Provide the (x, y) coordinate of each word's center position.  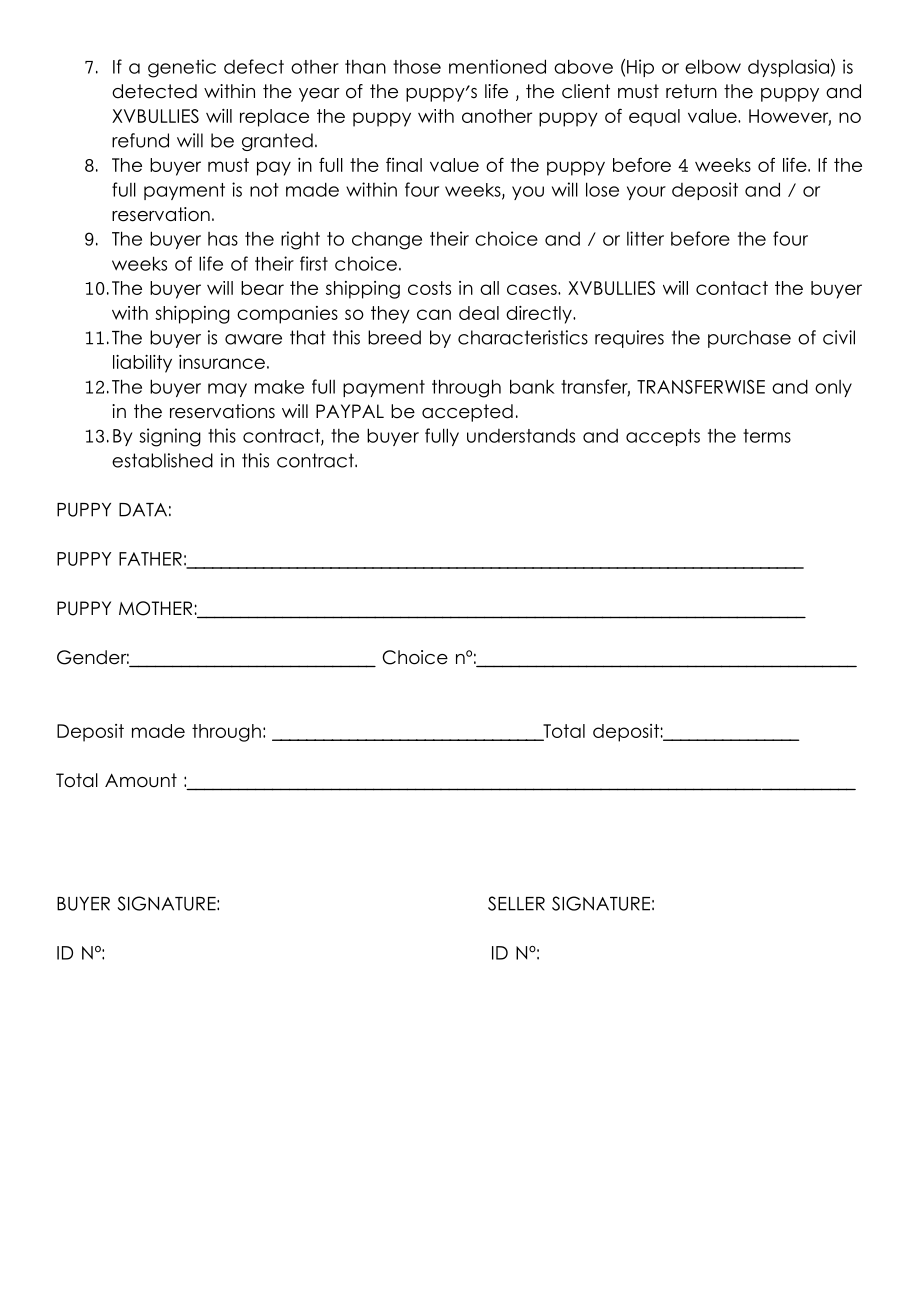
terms (767, 436)
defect (254, 66)
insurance (222, 362)
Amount (141, 780)
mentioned (497, 66)
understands (521, 435)
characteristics (523, 337)
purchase (749, 339)
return (691, 91)
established (162, 460)
